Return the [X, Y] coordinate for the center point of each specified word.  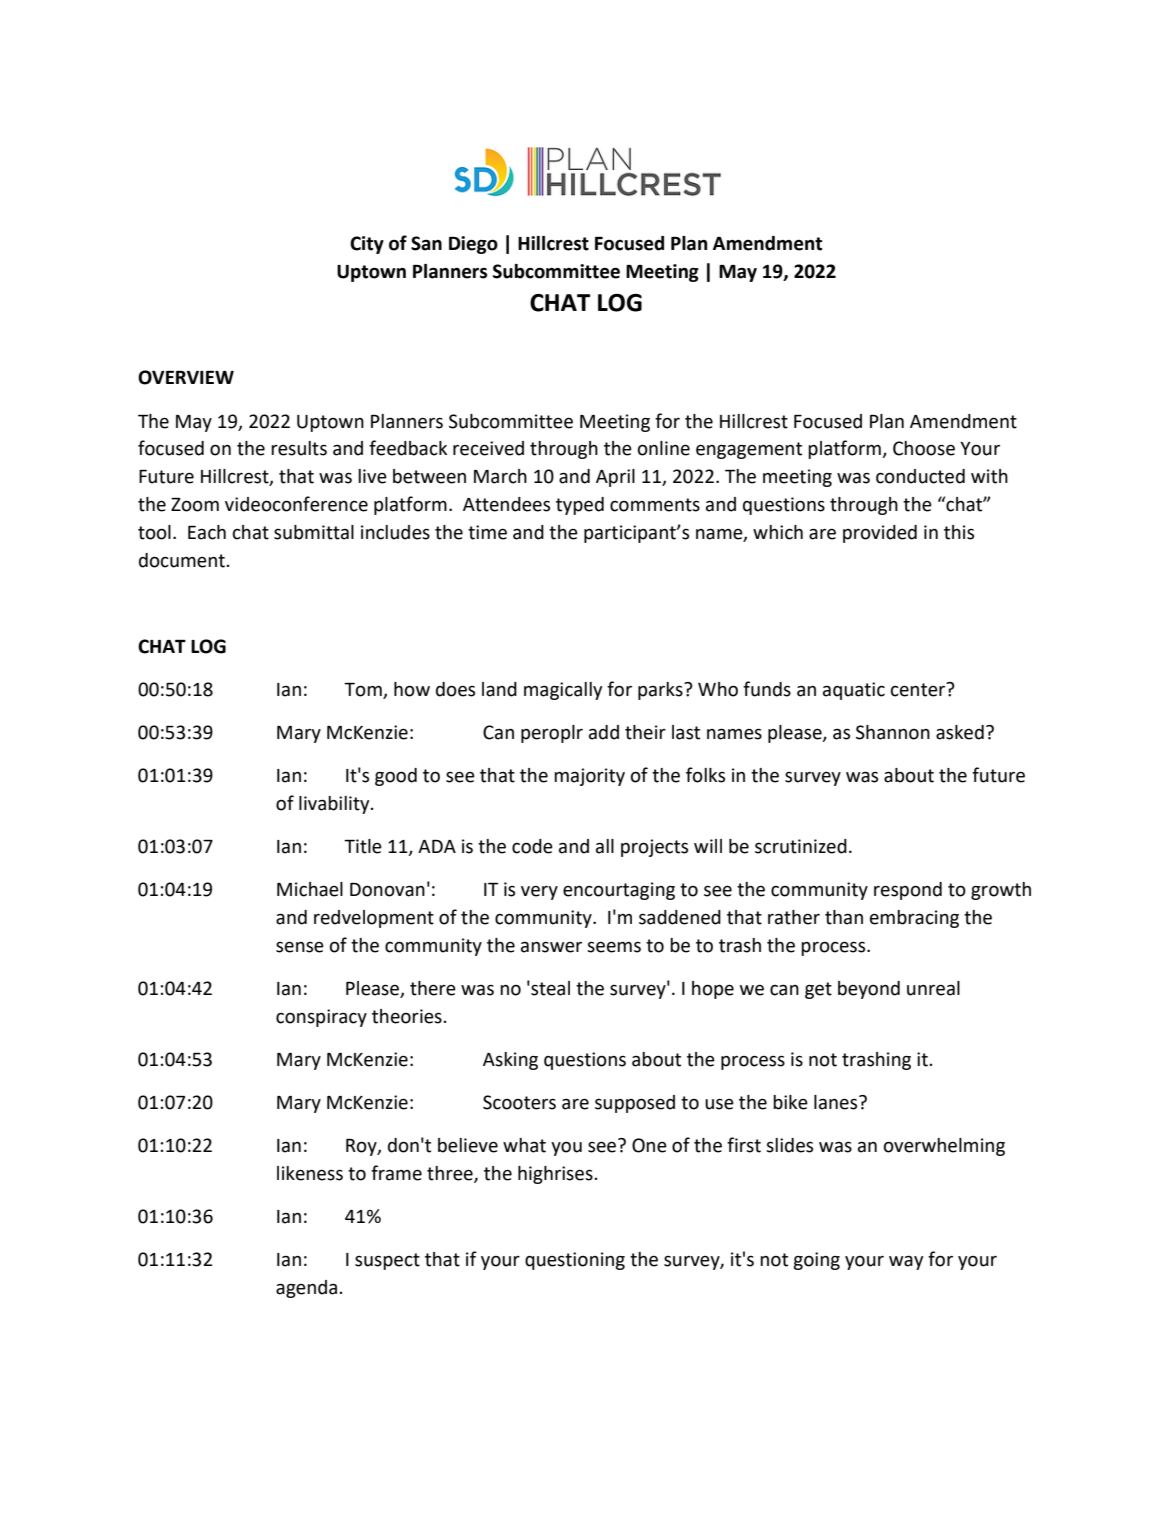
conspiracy [321, 1018]
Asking [510, 1061]
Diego [473, 245]
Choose [924, 448]
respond [908, 891]
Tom [364, 691]
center [919, 689]
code [532, 846]
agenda [308, 1289]
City [367, 245]
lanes [837, 1102]
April [615, 478]
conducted [920, 476]
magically [563, 691]
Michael [310, 889]
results [299, 448]
